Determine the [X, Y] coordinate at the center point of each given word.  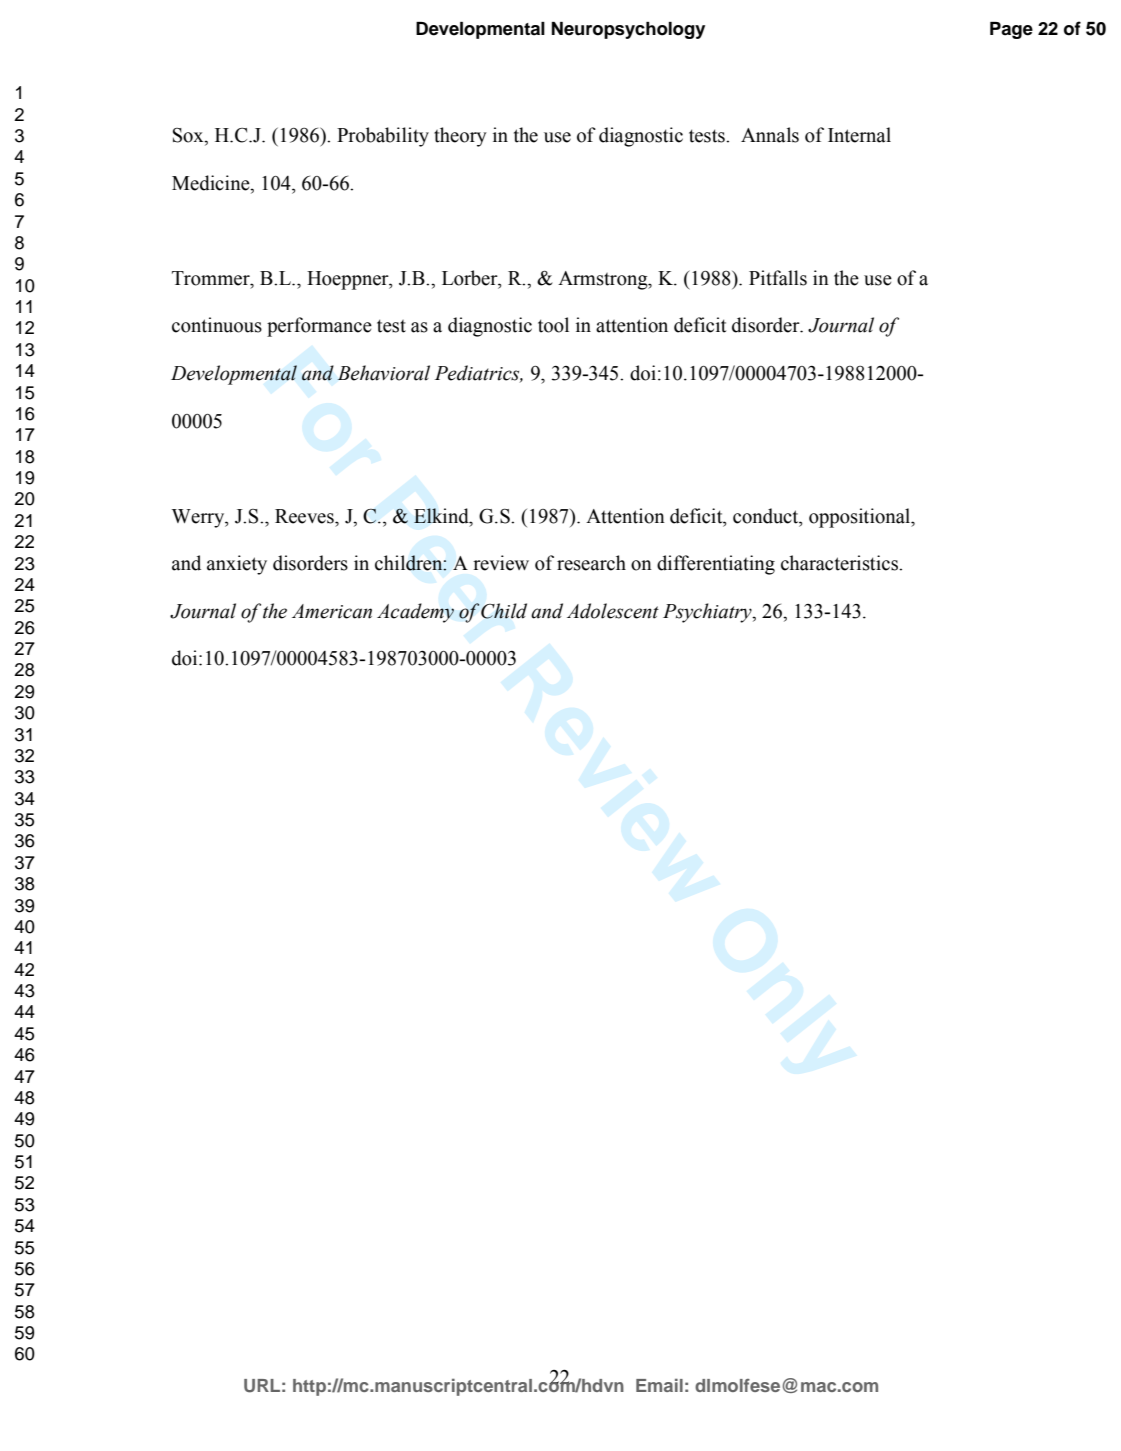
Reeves [305, 516]
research [591, 563]
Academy [415, 613]
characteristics [840, 563]
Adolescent [613, 611]
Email [659, 1385]
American [332, 611]
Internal [859, 135]
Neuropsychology [628, 30]
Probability [383, 137]
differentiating [716, 565]
